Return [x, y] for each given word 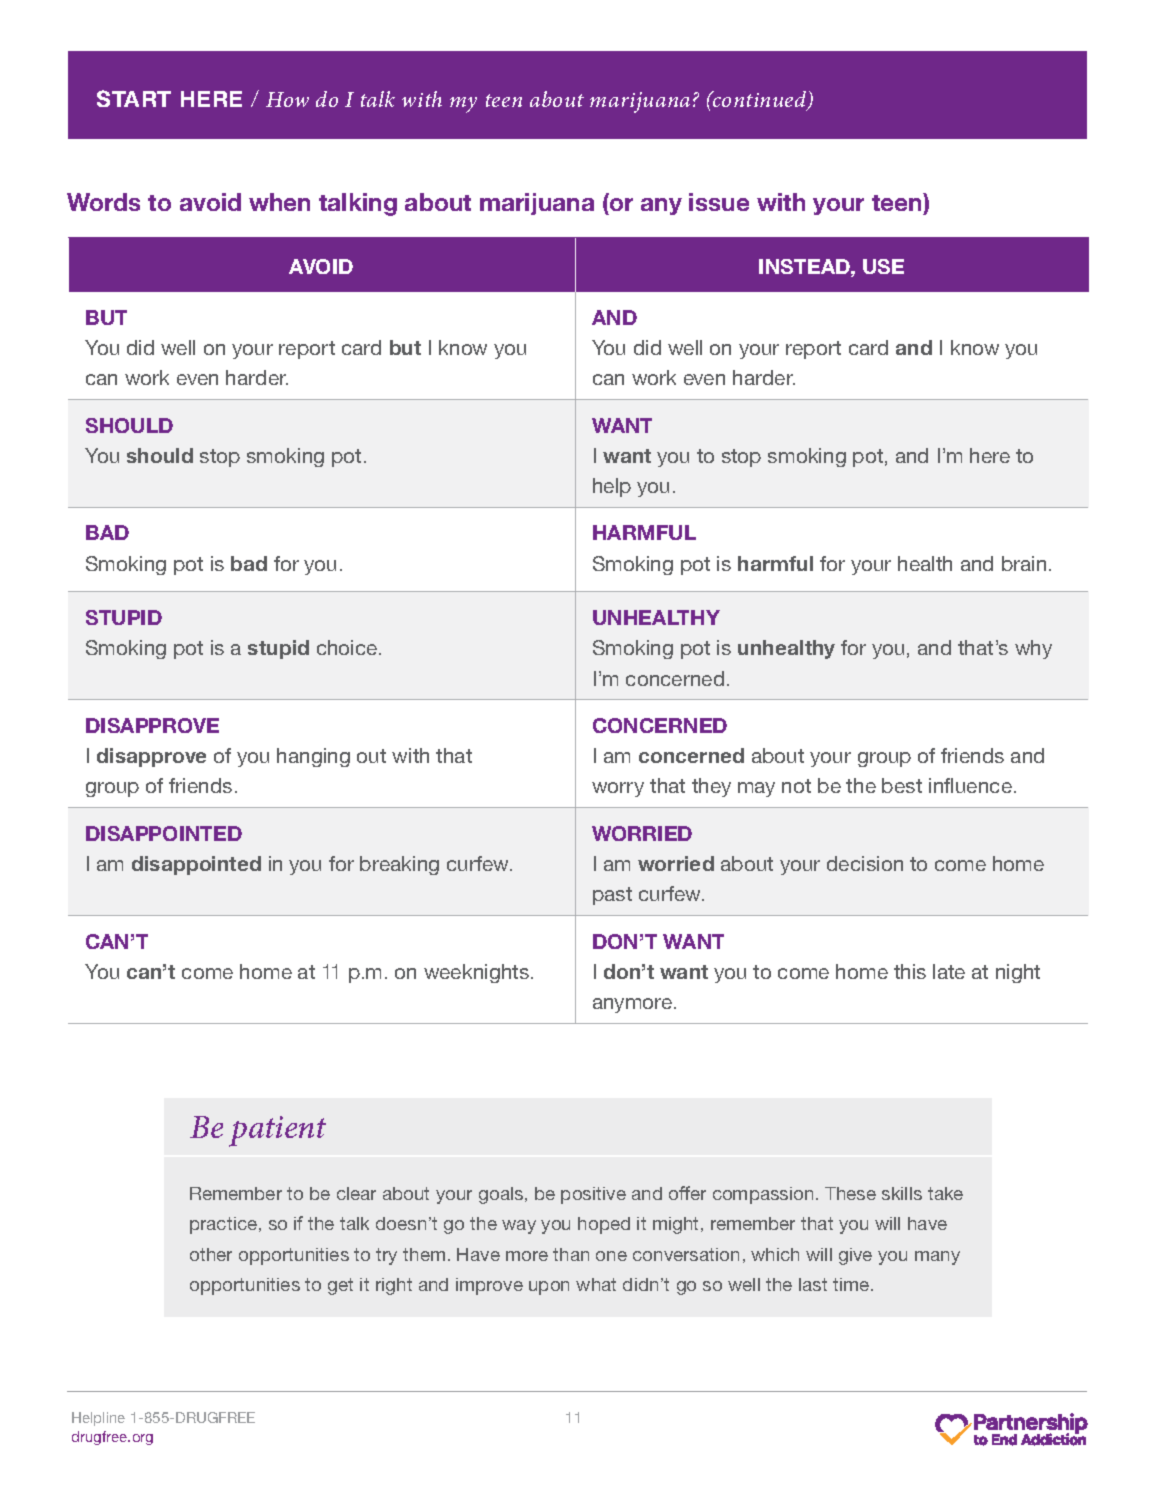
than [571, 1254]
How [287, 99]
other [211, 1254]
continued [760, 100]
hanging [313, 757]
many [937, 1258]
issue [719, 202]
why [1033, 649]
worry [618, 789]
